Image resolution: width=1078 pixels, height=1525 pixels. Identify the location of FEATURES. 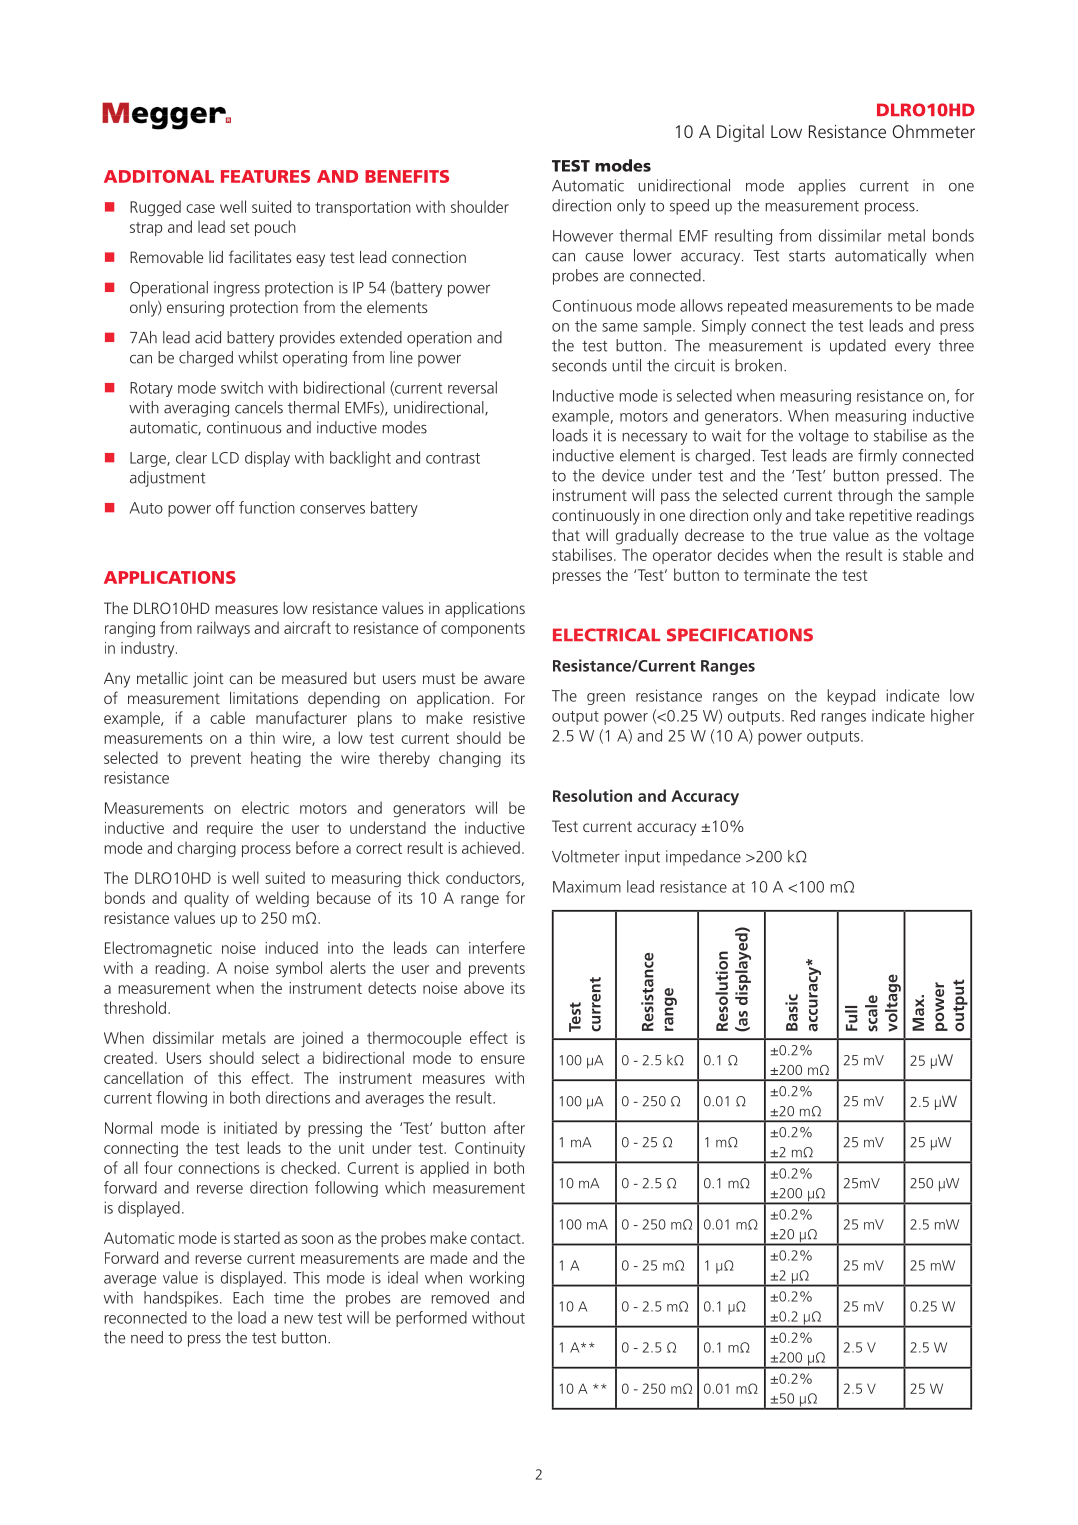
(265, 176).
